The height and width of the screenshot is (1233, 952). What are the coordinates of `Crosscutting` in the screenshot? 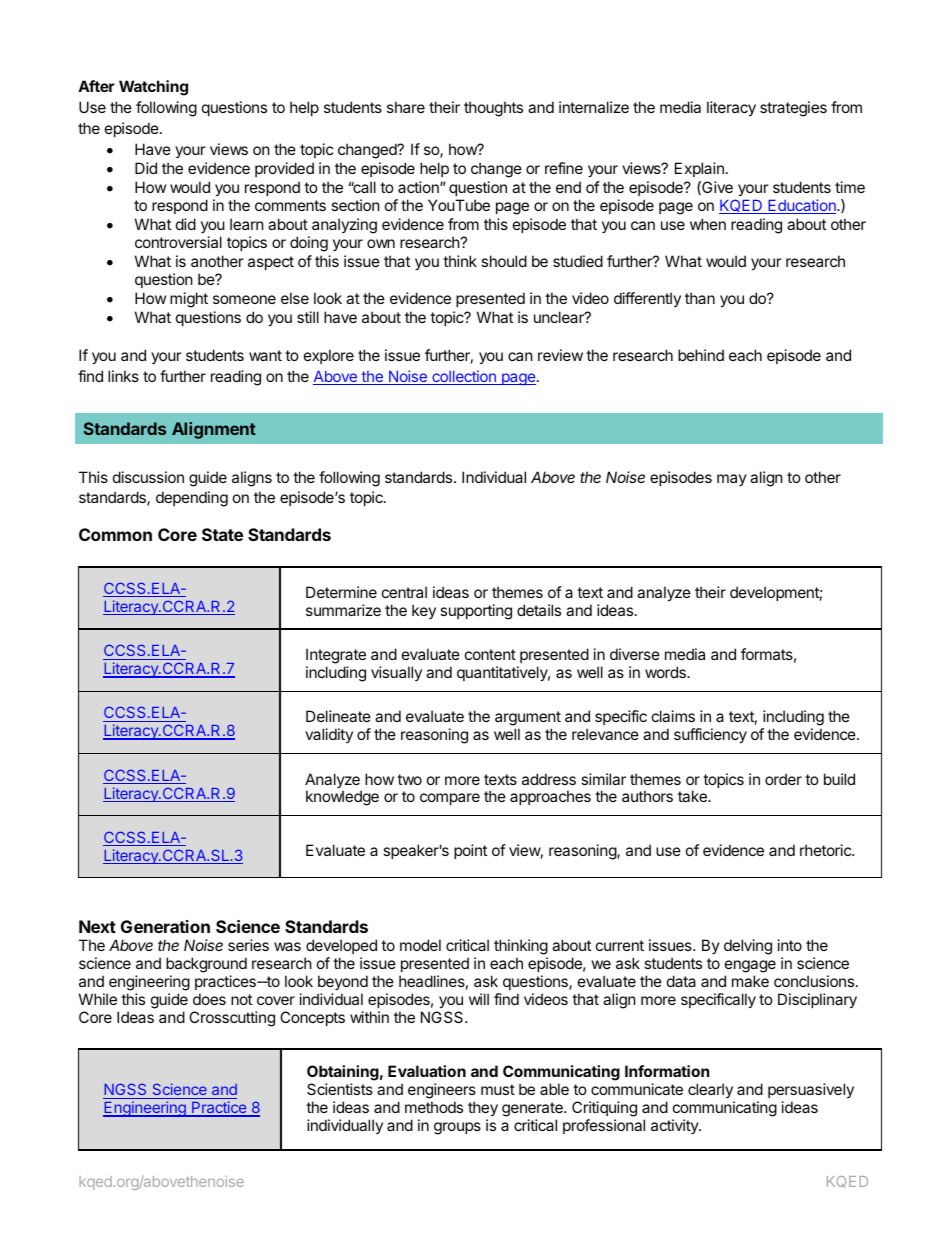 It's located at (232, 1019).
